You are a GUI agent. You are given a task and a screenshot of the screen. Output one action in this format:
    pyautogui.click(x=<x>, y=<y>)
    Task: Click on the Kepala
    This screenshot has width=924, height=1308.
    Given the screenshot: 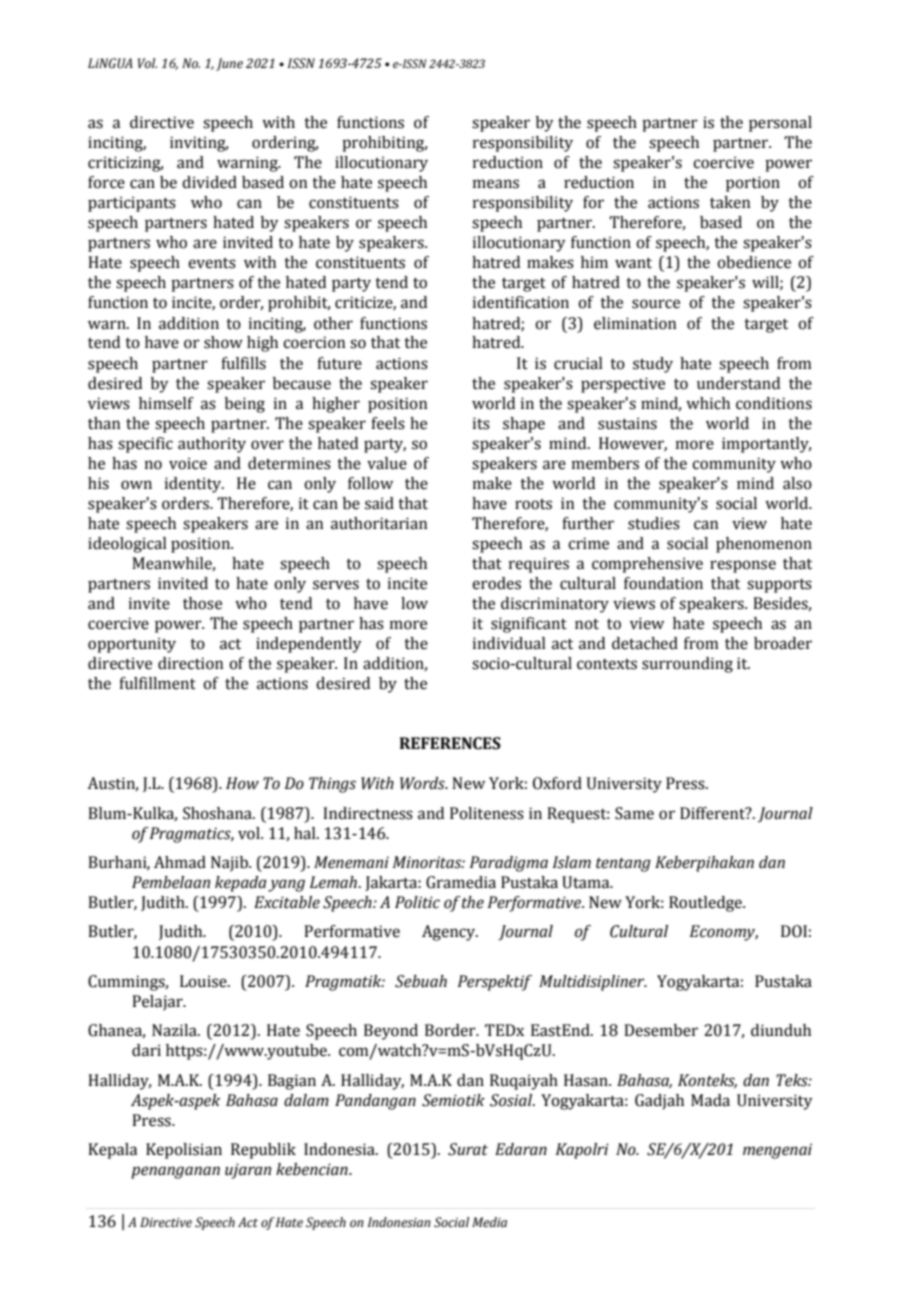 What is the action you would take?
    pyautogui.click(x=112, y=1151)
